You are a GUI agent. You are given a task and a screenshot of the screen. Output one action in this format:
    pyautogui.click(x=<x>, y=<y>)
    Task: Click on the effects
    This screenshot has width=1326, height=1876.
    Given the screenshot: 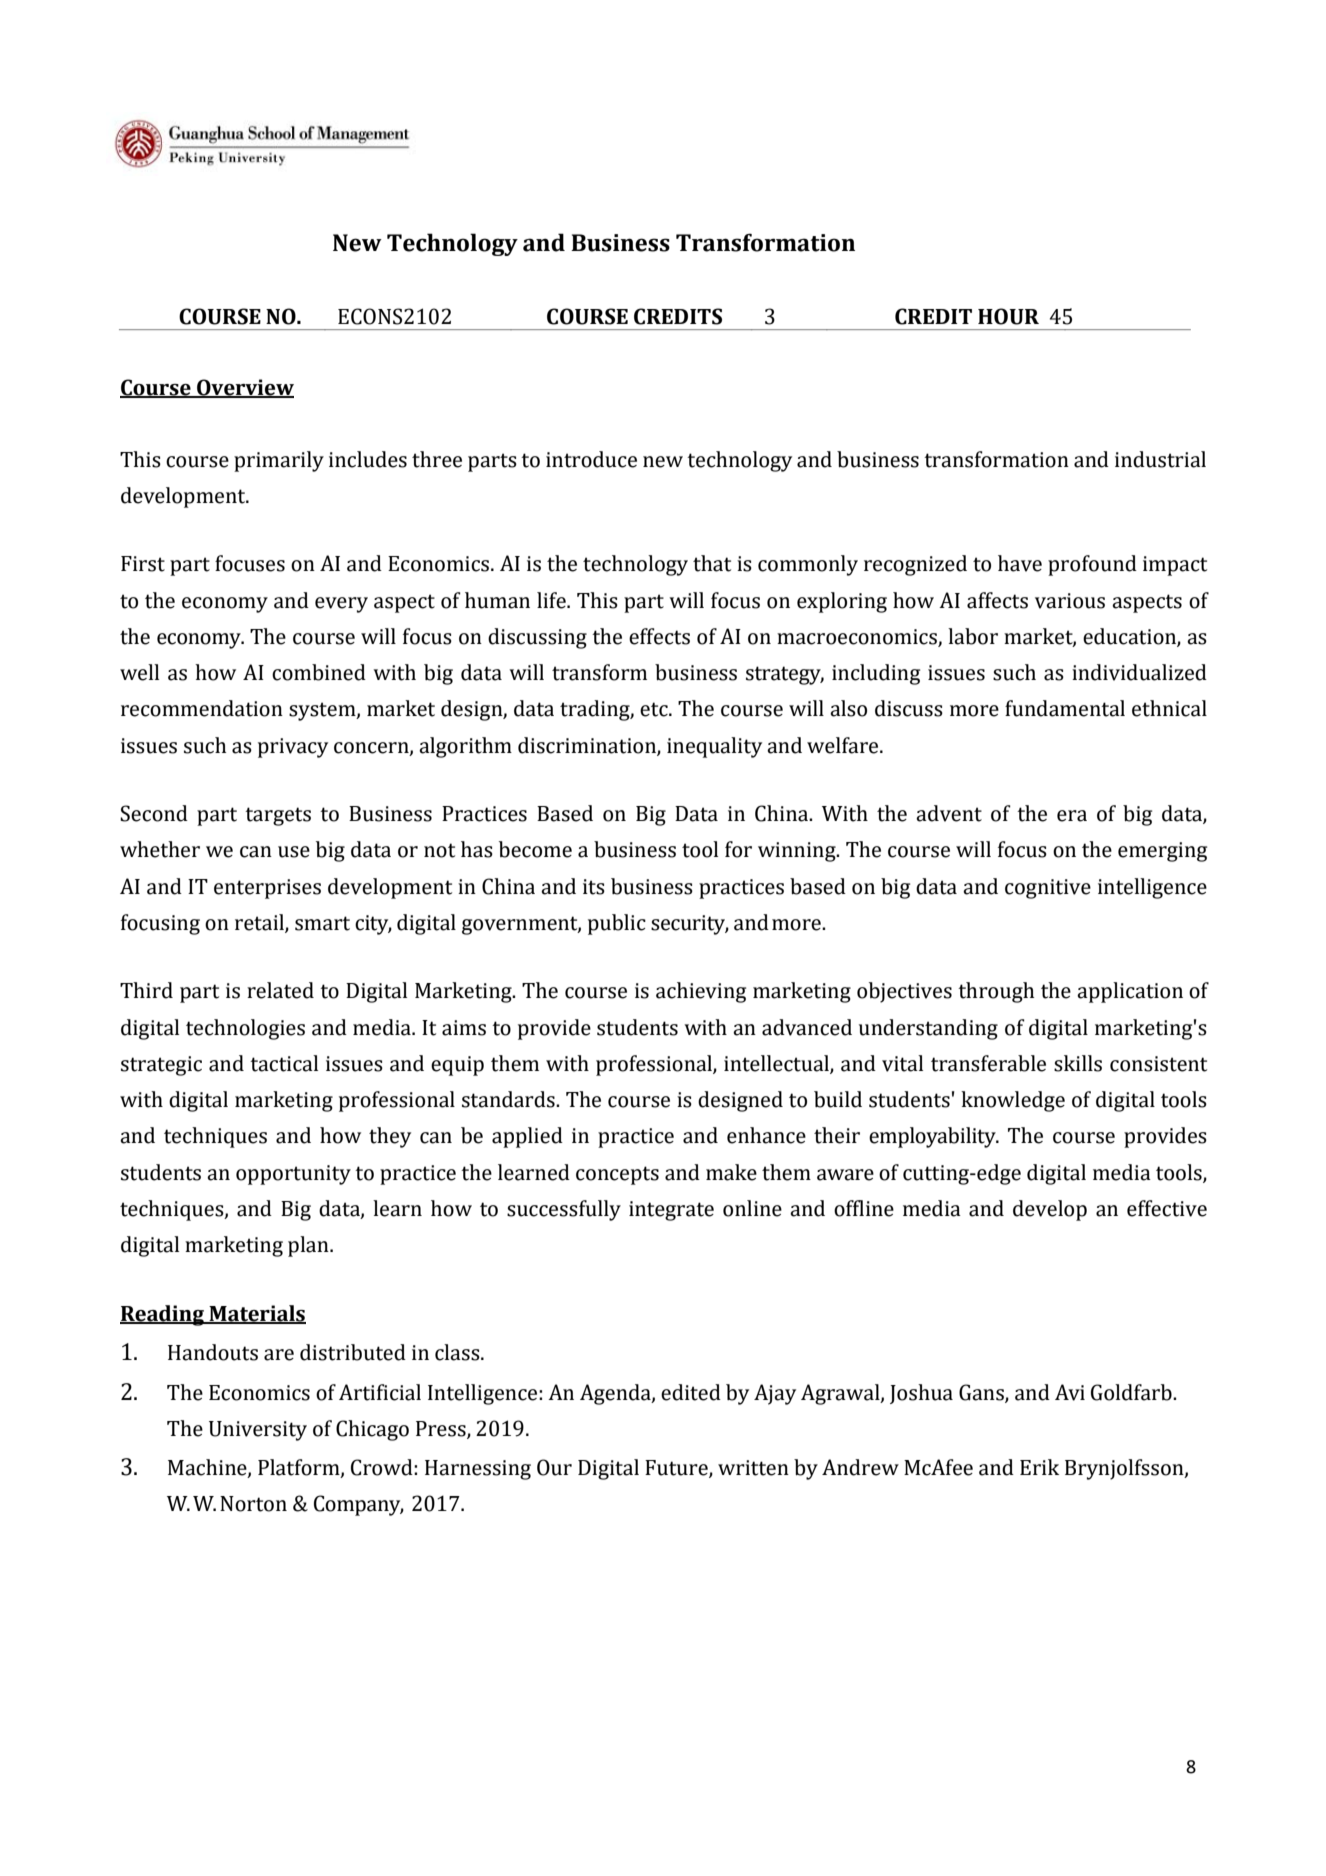 What is the action you would take?
    pyautogui.click(x=659, y=636)
